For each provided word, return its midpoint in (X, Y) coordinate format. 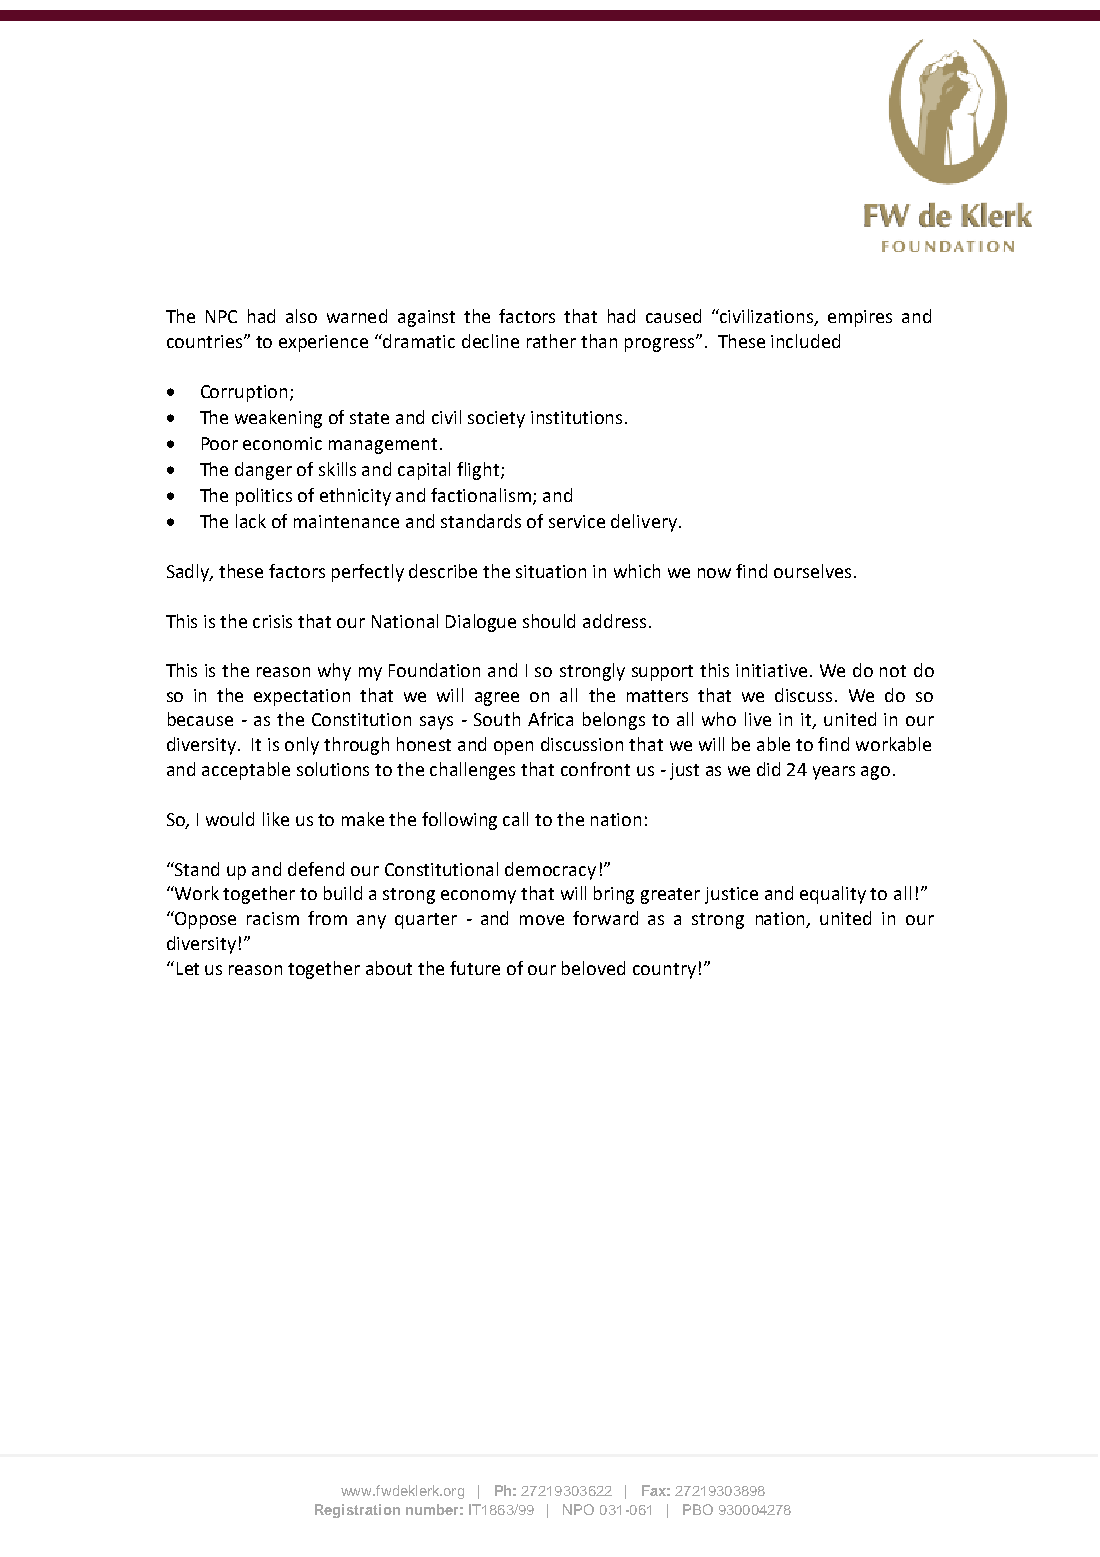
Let (188, 968)
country (664, 971)
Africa (550, 719)
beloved (593, 968)
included (805, 341)
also (301, 316)
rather (551, 341)
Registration (357, 1511)
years (834, 773)
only (302, 746)
